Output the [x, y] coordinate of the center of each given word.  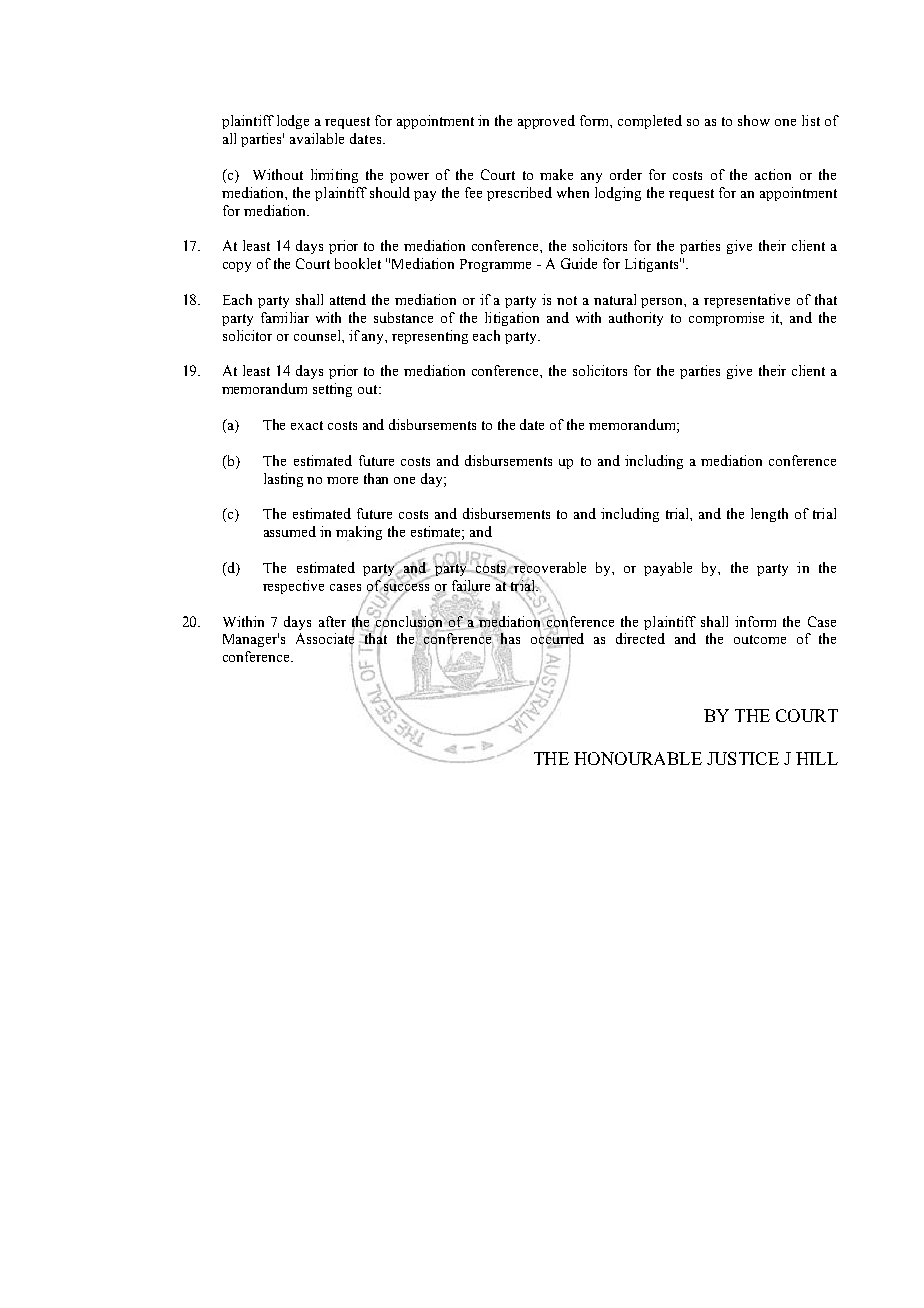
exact [307, 425]
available [317, 138]
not [567, 300]
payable [668, 569]
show [754, 120]
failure [471, 587]
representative [747, 301]
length [769, 515]
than [376, 478]
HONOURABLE [638, 758]
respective [293, 587]
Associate [325, 639]
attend [348, 299]
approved [546, 122]
